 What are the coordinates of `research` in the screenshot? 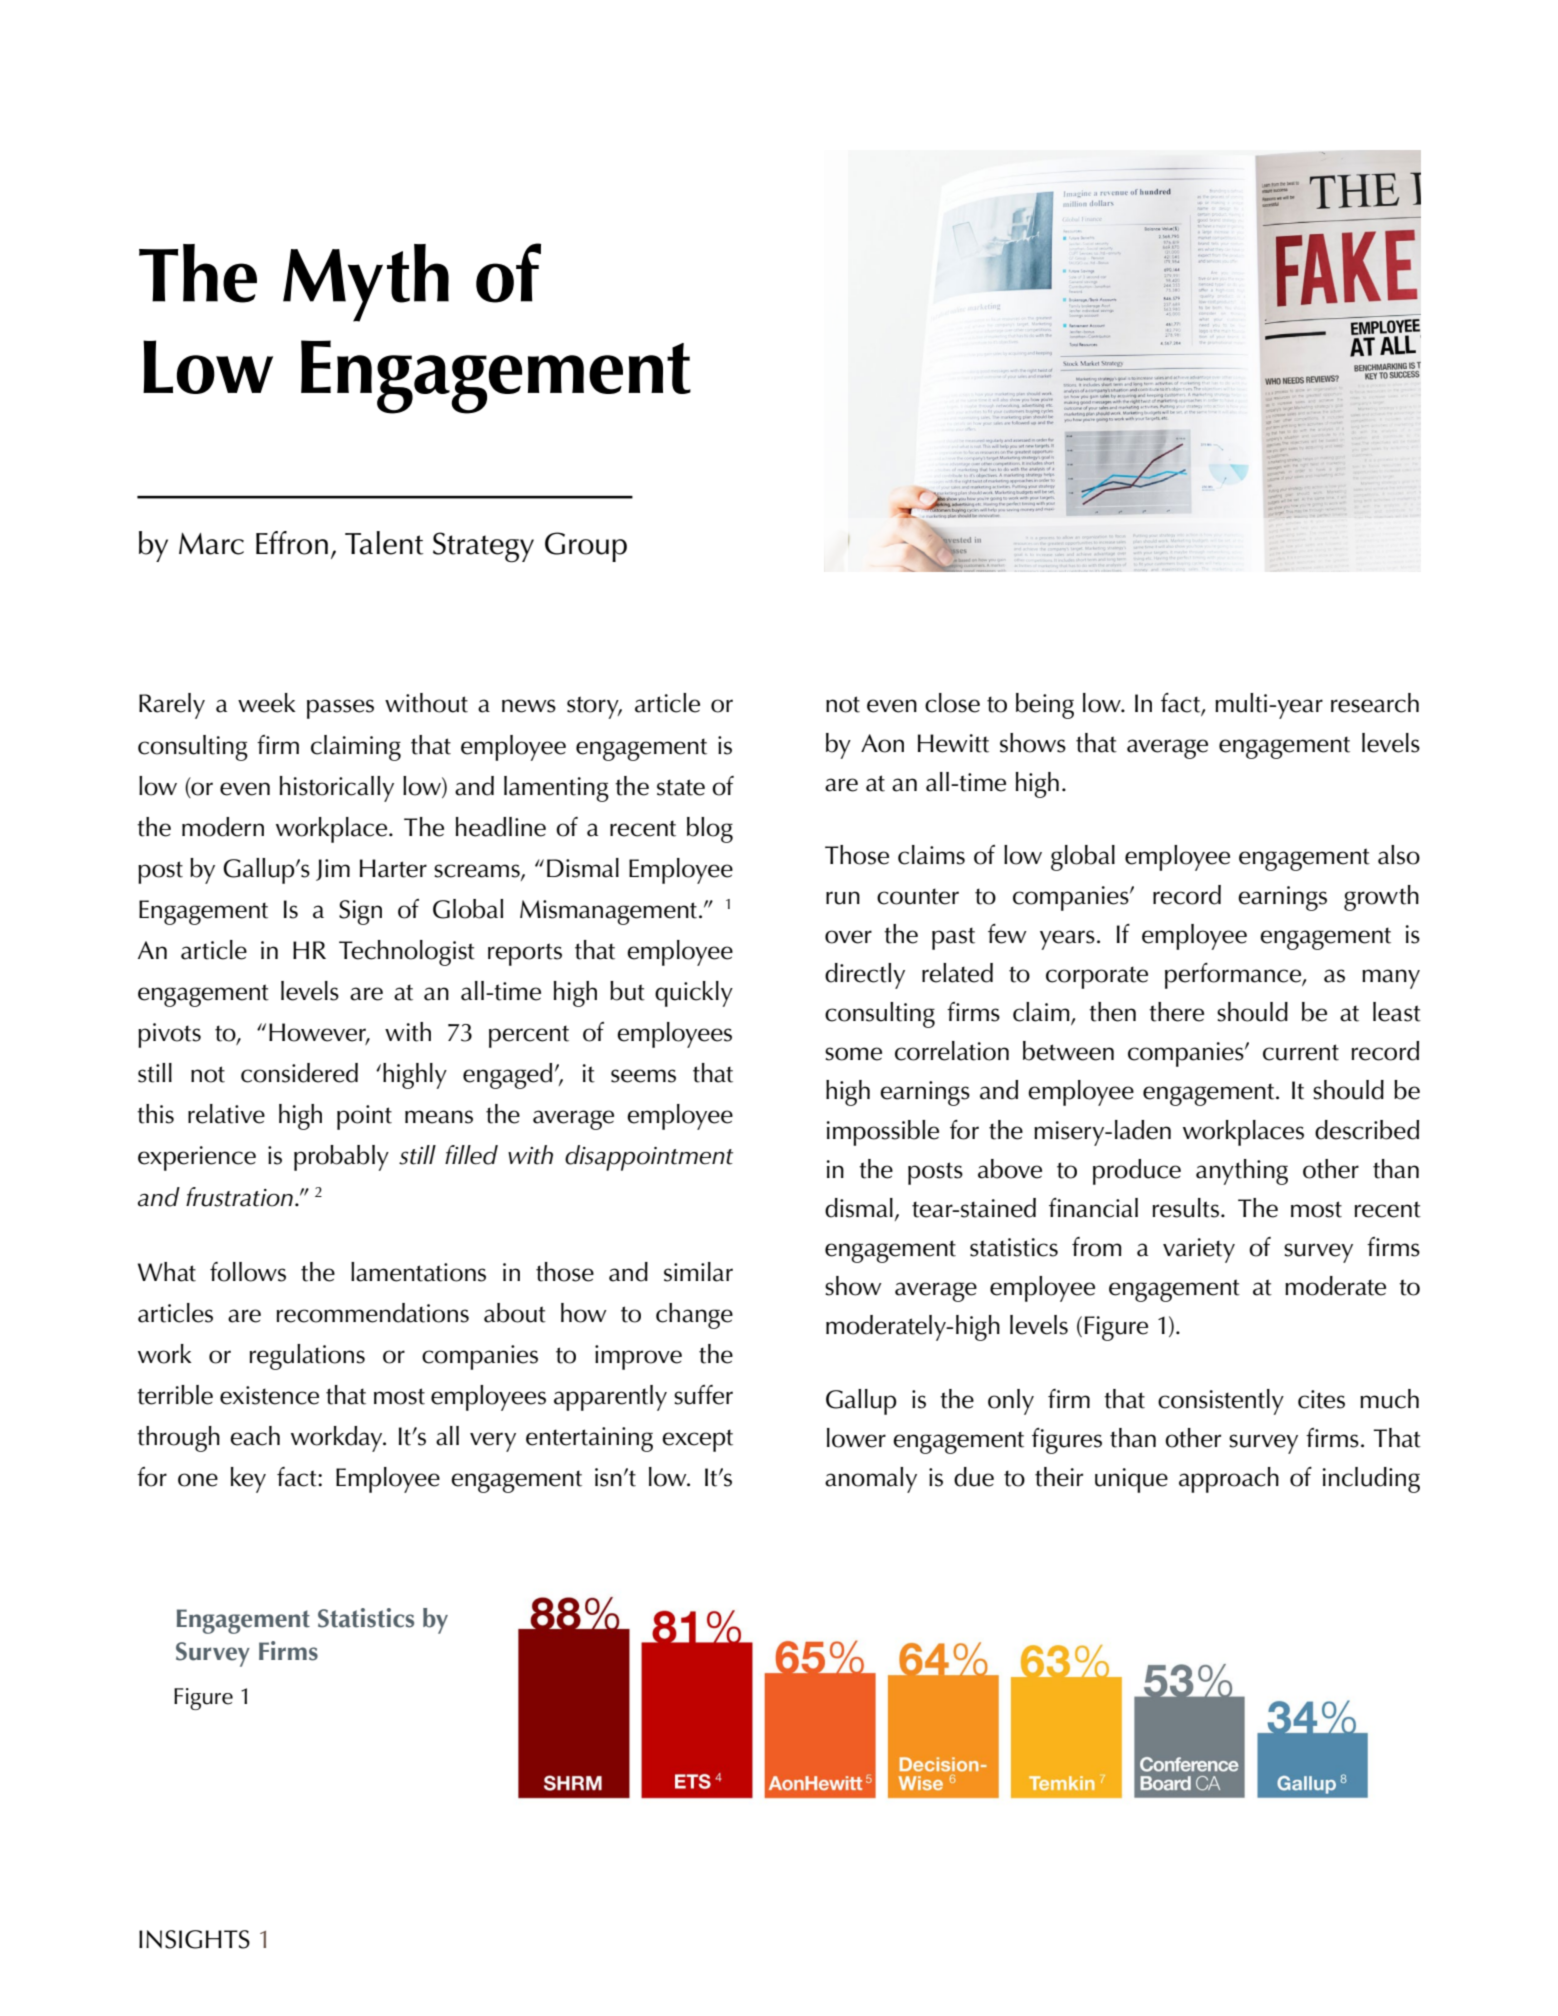 It's located at (1375, 703).
